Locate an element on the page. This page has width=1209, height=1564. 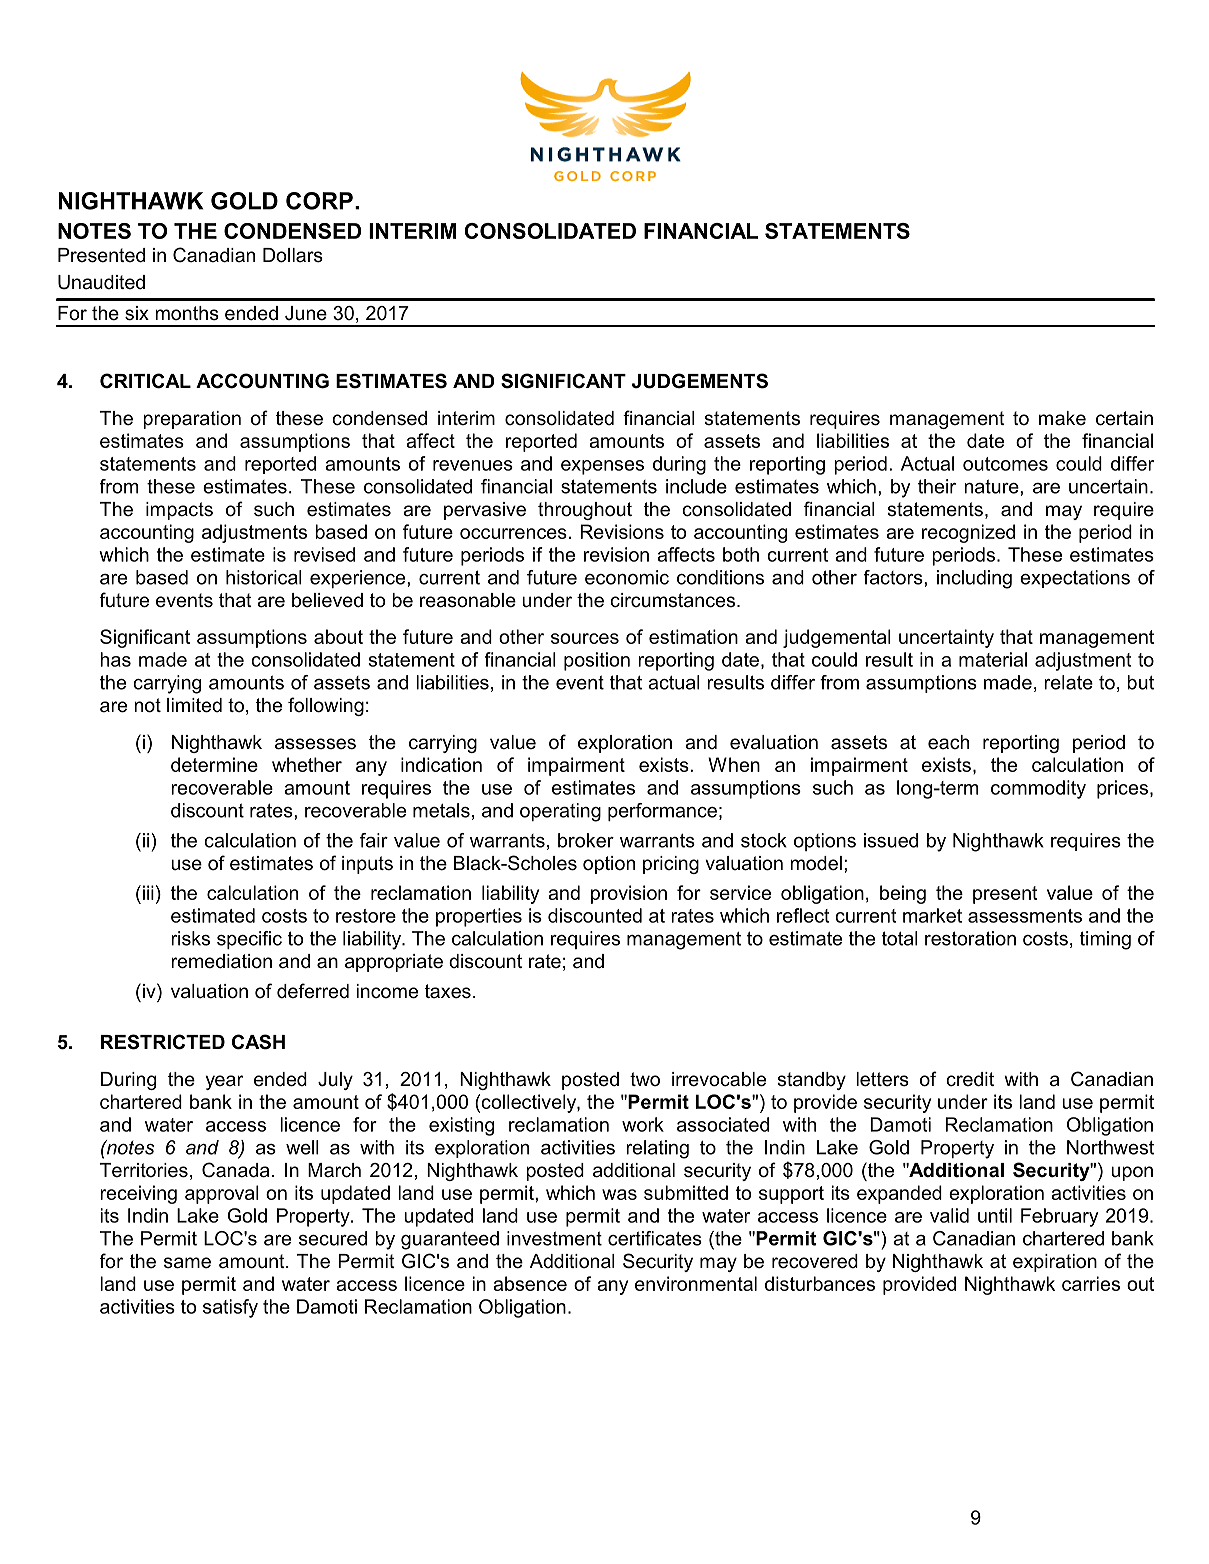
throughout is located at coordinates (585, 511).
